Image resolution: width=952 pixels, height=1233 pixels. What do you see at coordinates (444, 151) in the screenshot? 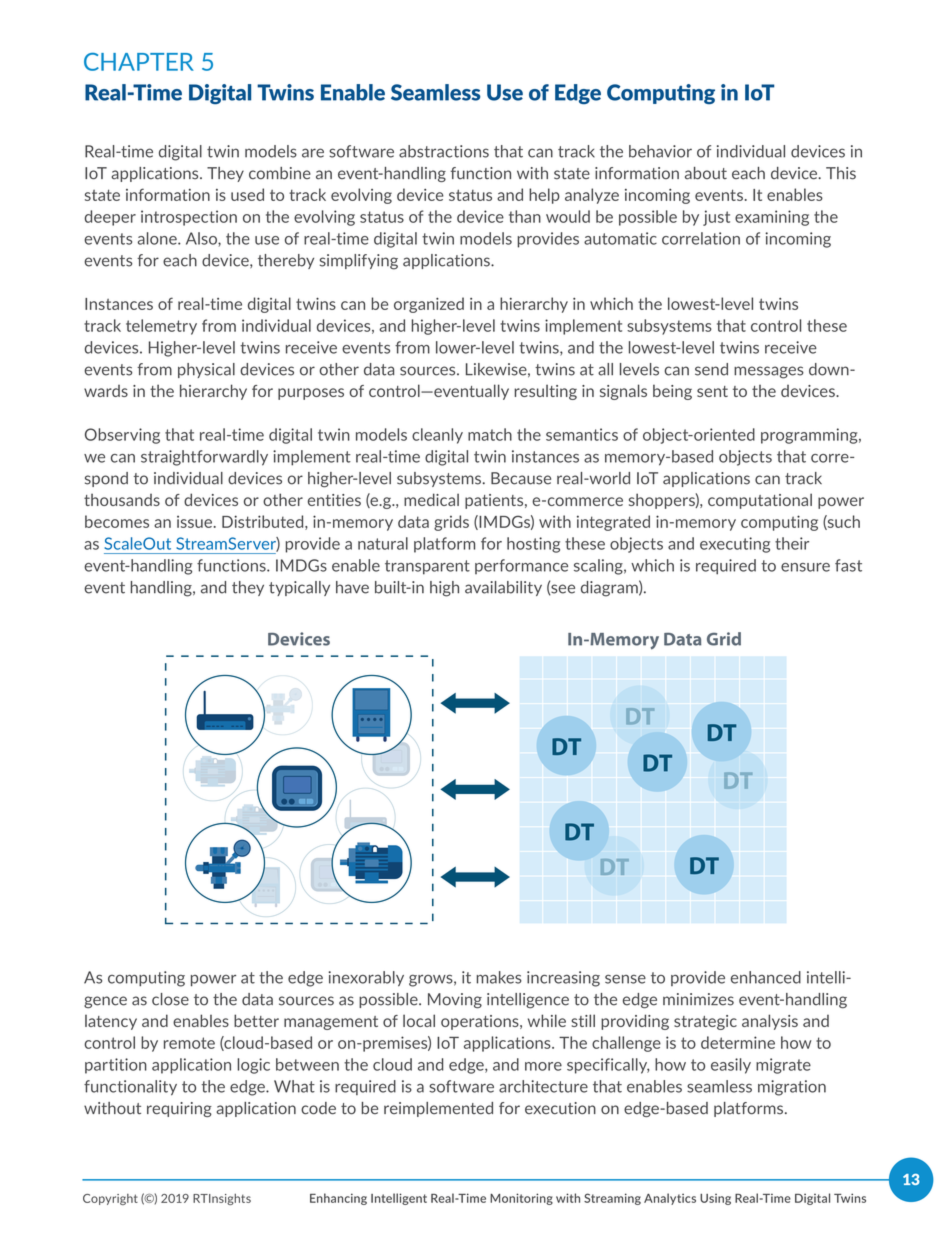
I see `abstractions` at bounding box center [444, 151].
